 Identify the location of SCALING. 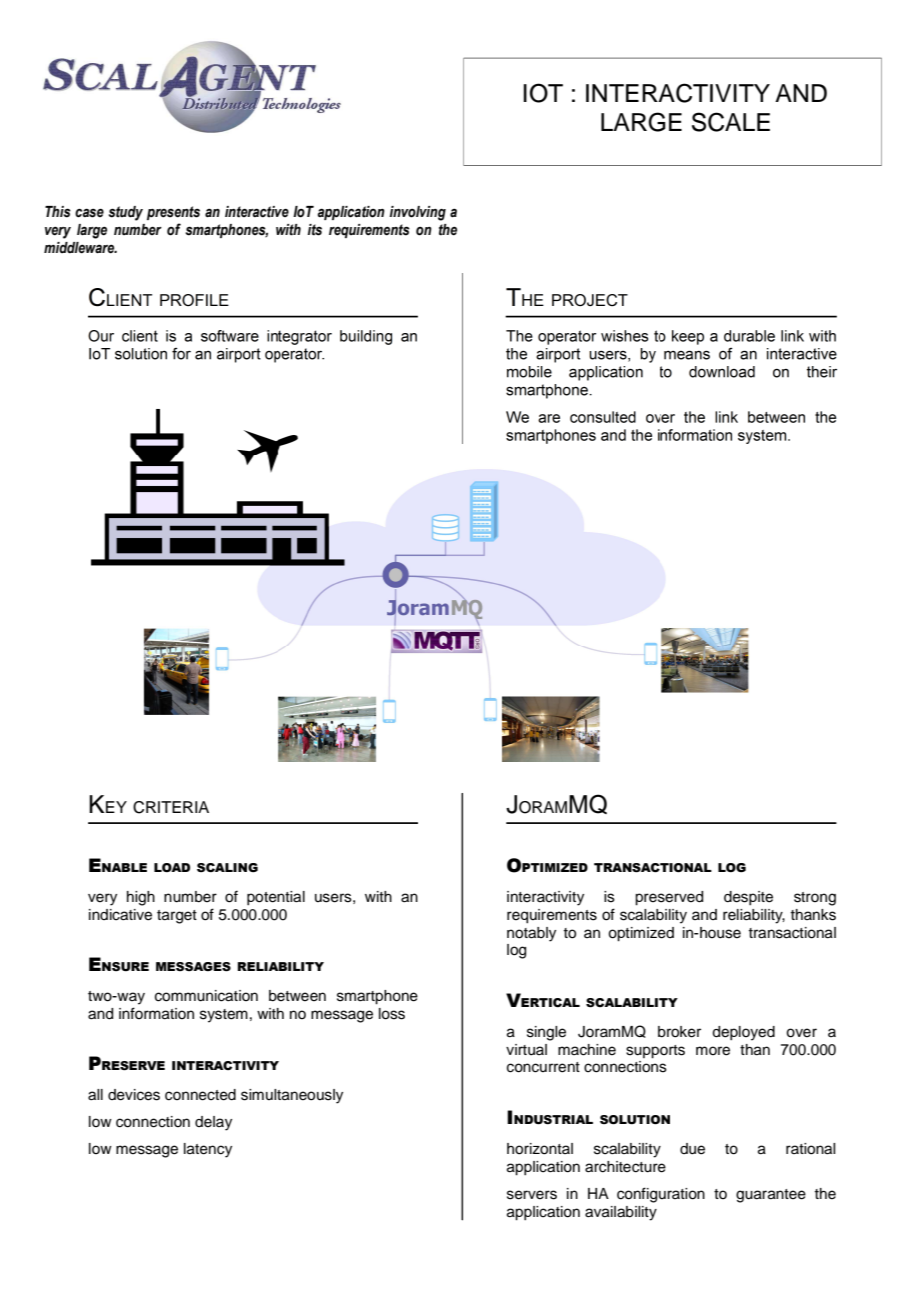
(227, 868).
